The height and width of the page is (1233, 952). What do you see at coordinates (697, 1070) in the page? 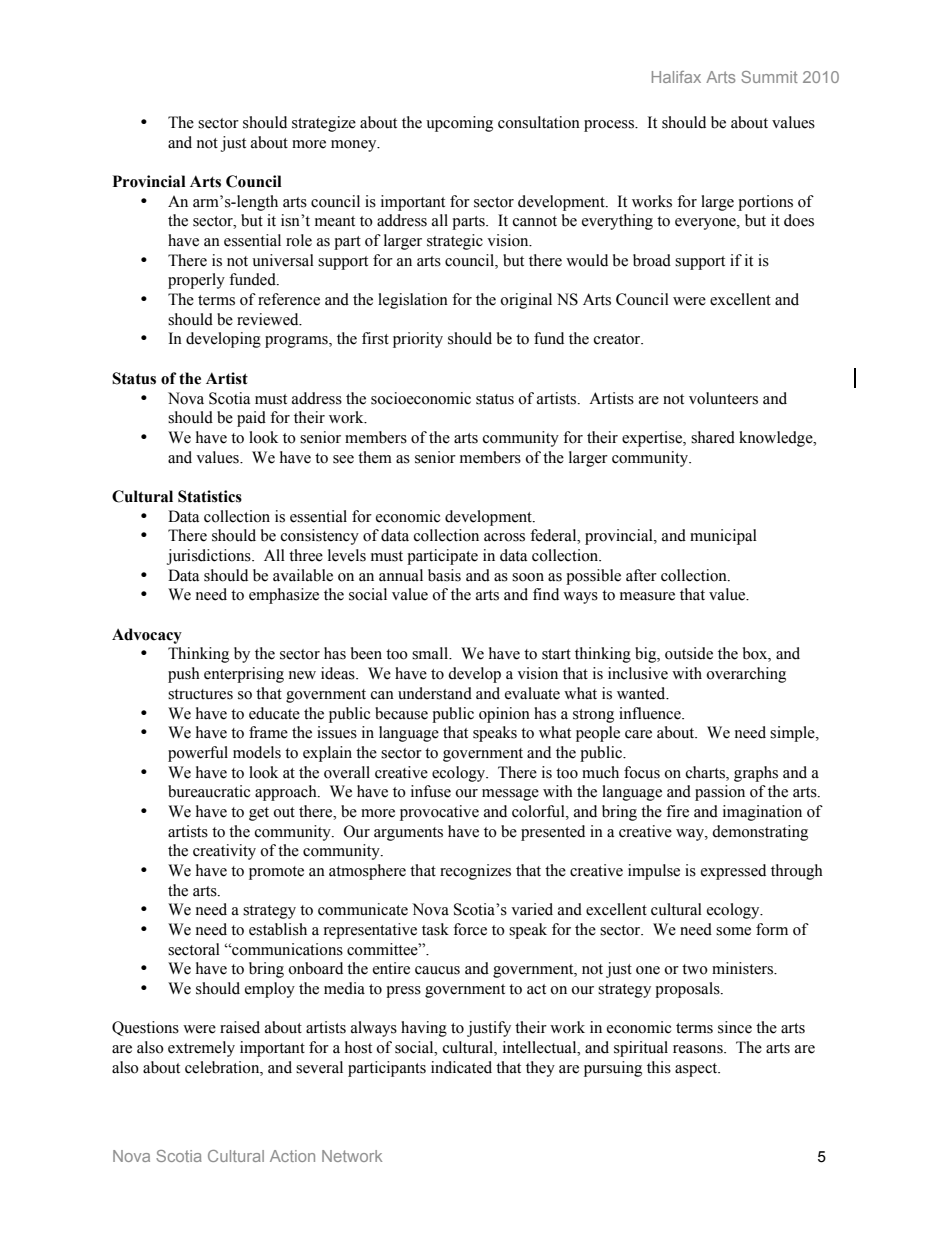
I see `aspect` at bounding box center [697, 1070].
